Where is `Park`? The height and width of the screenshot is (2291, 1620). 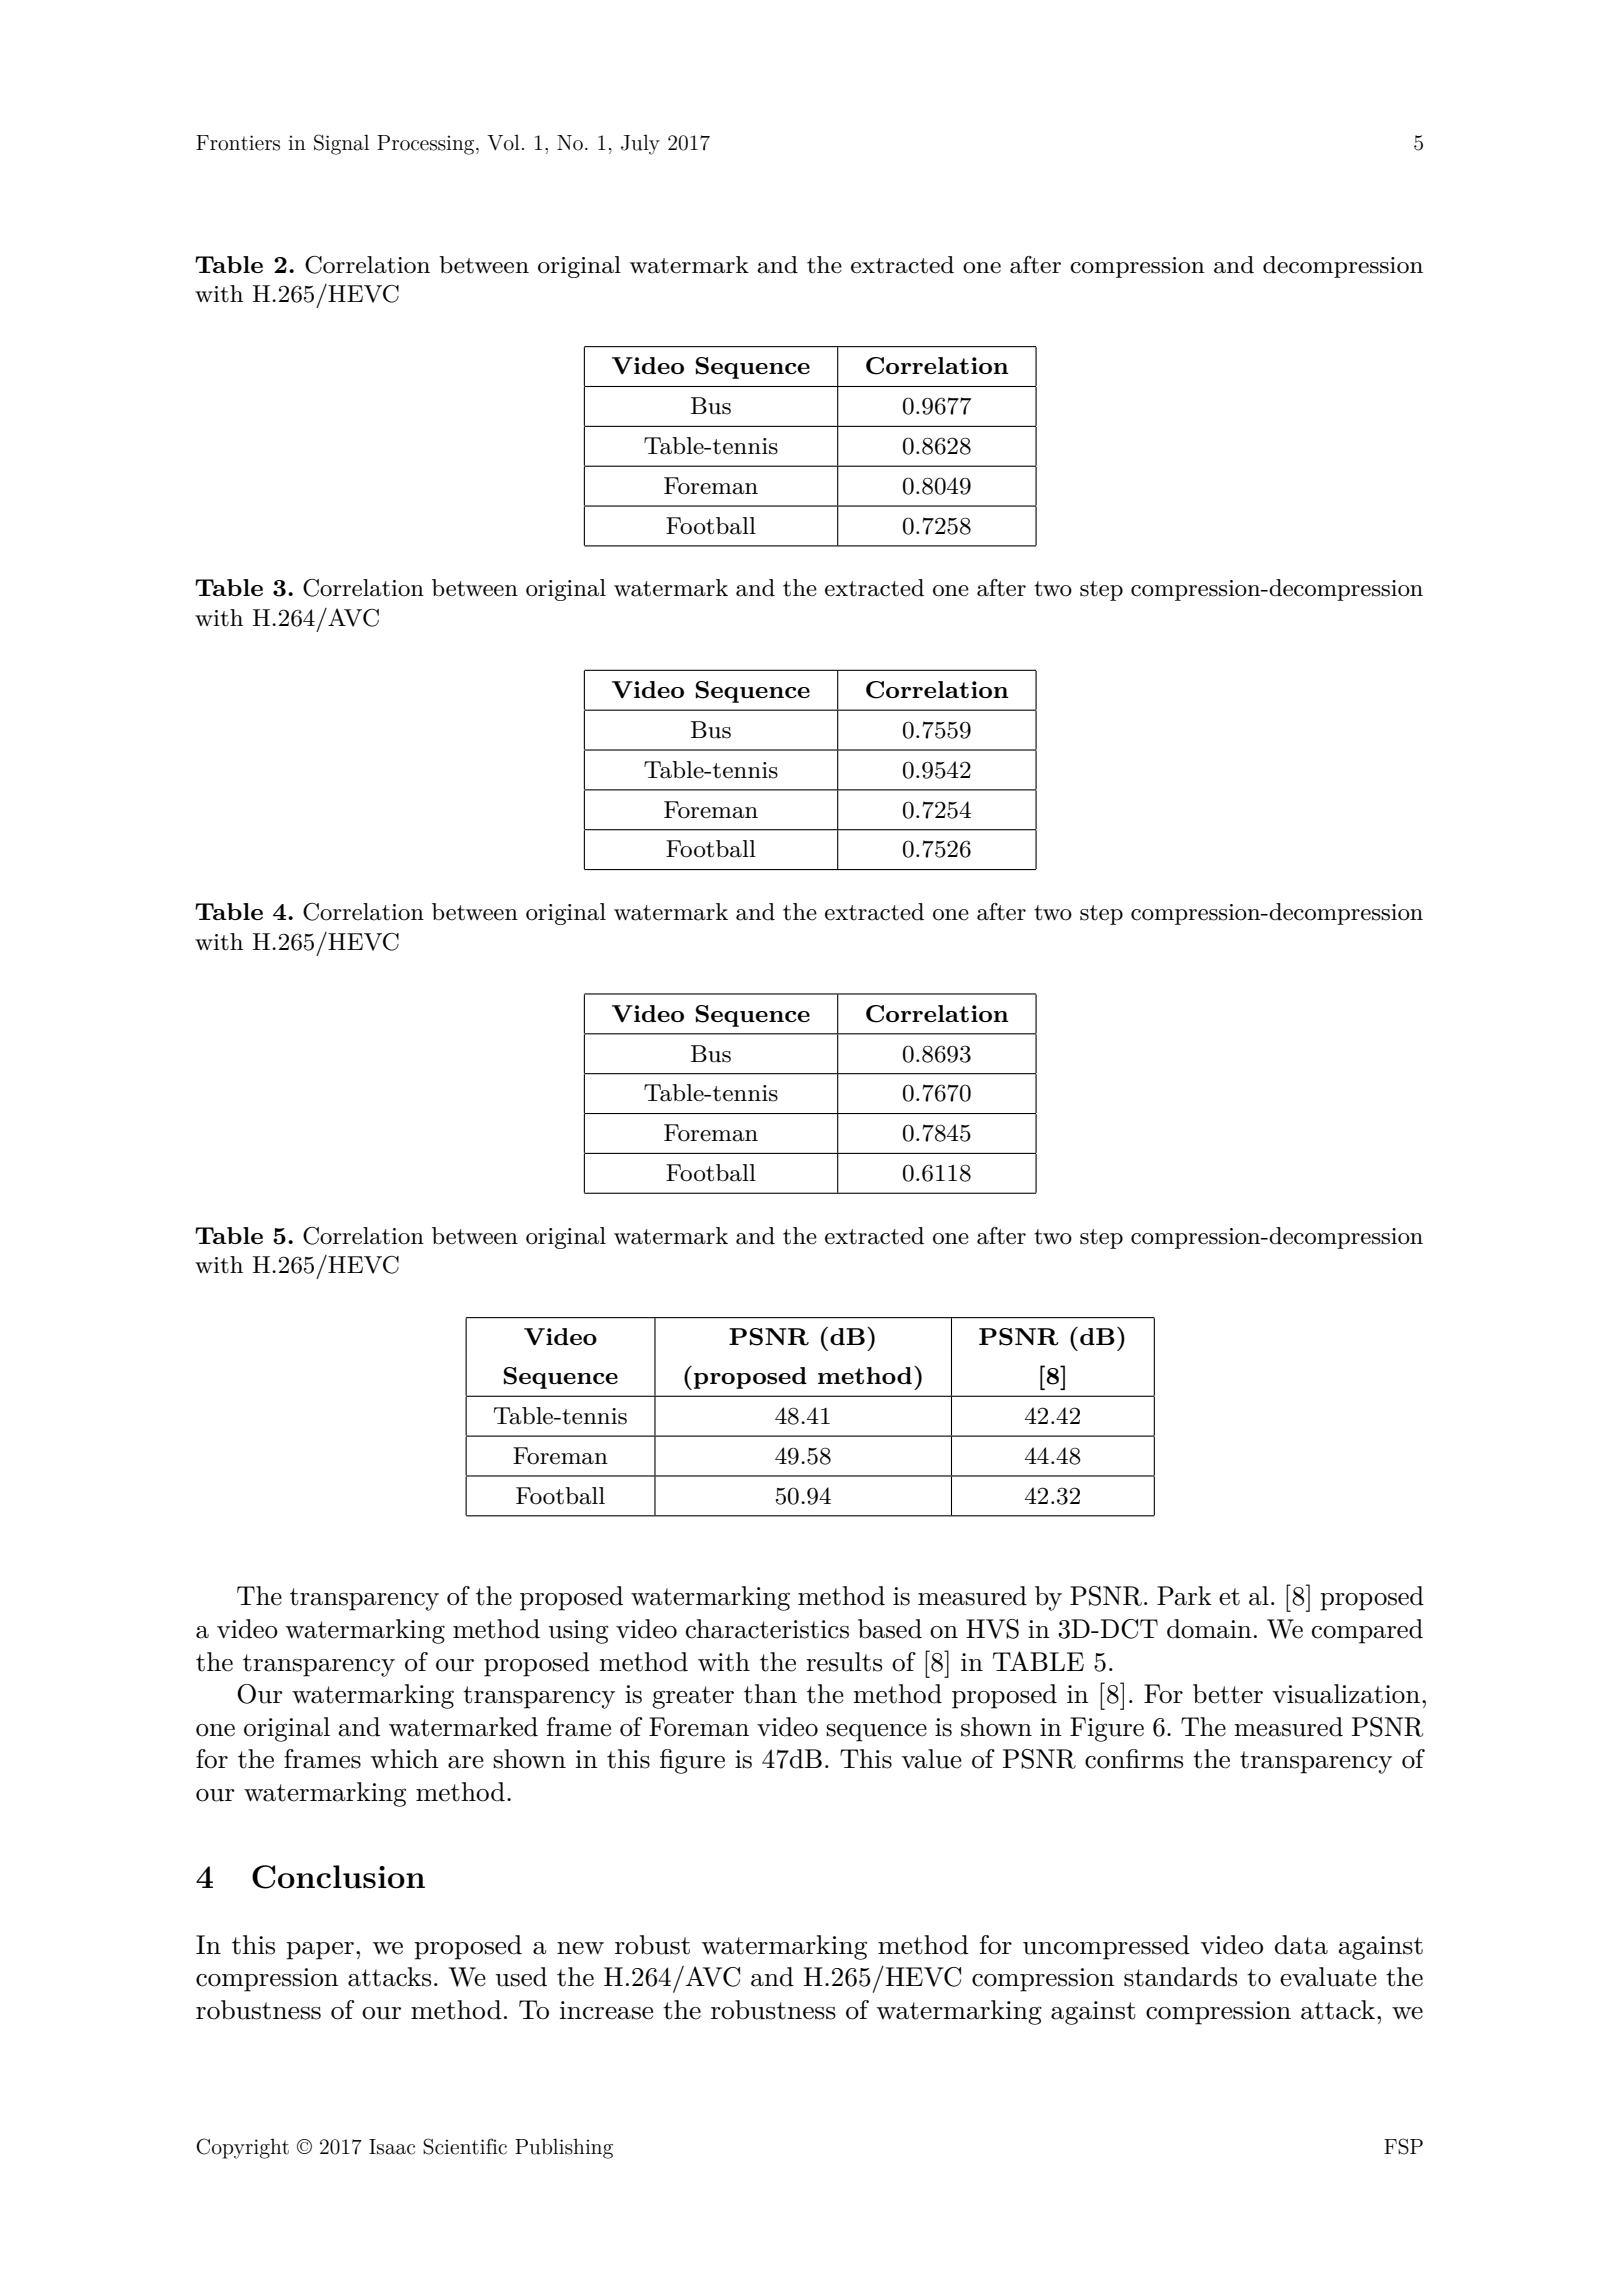
Park is located at coordinates (1184, 1596).
